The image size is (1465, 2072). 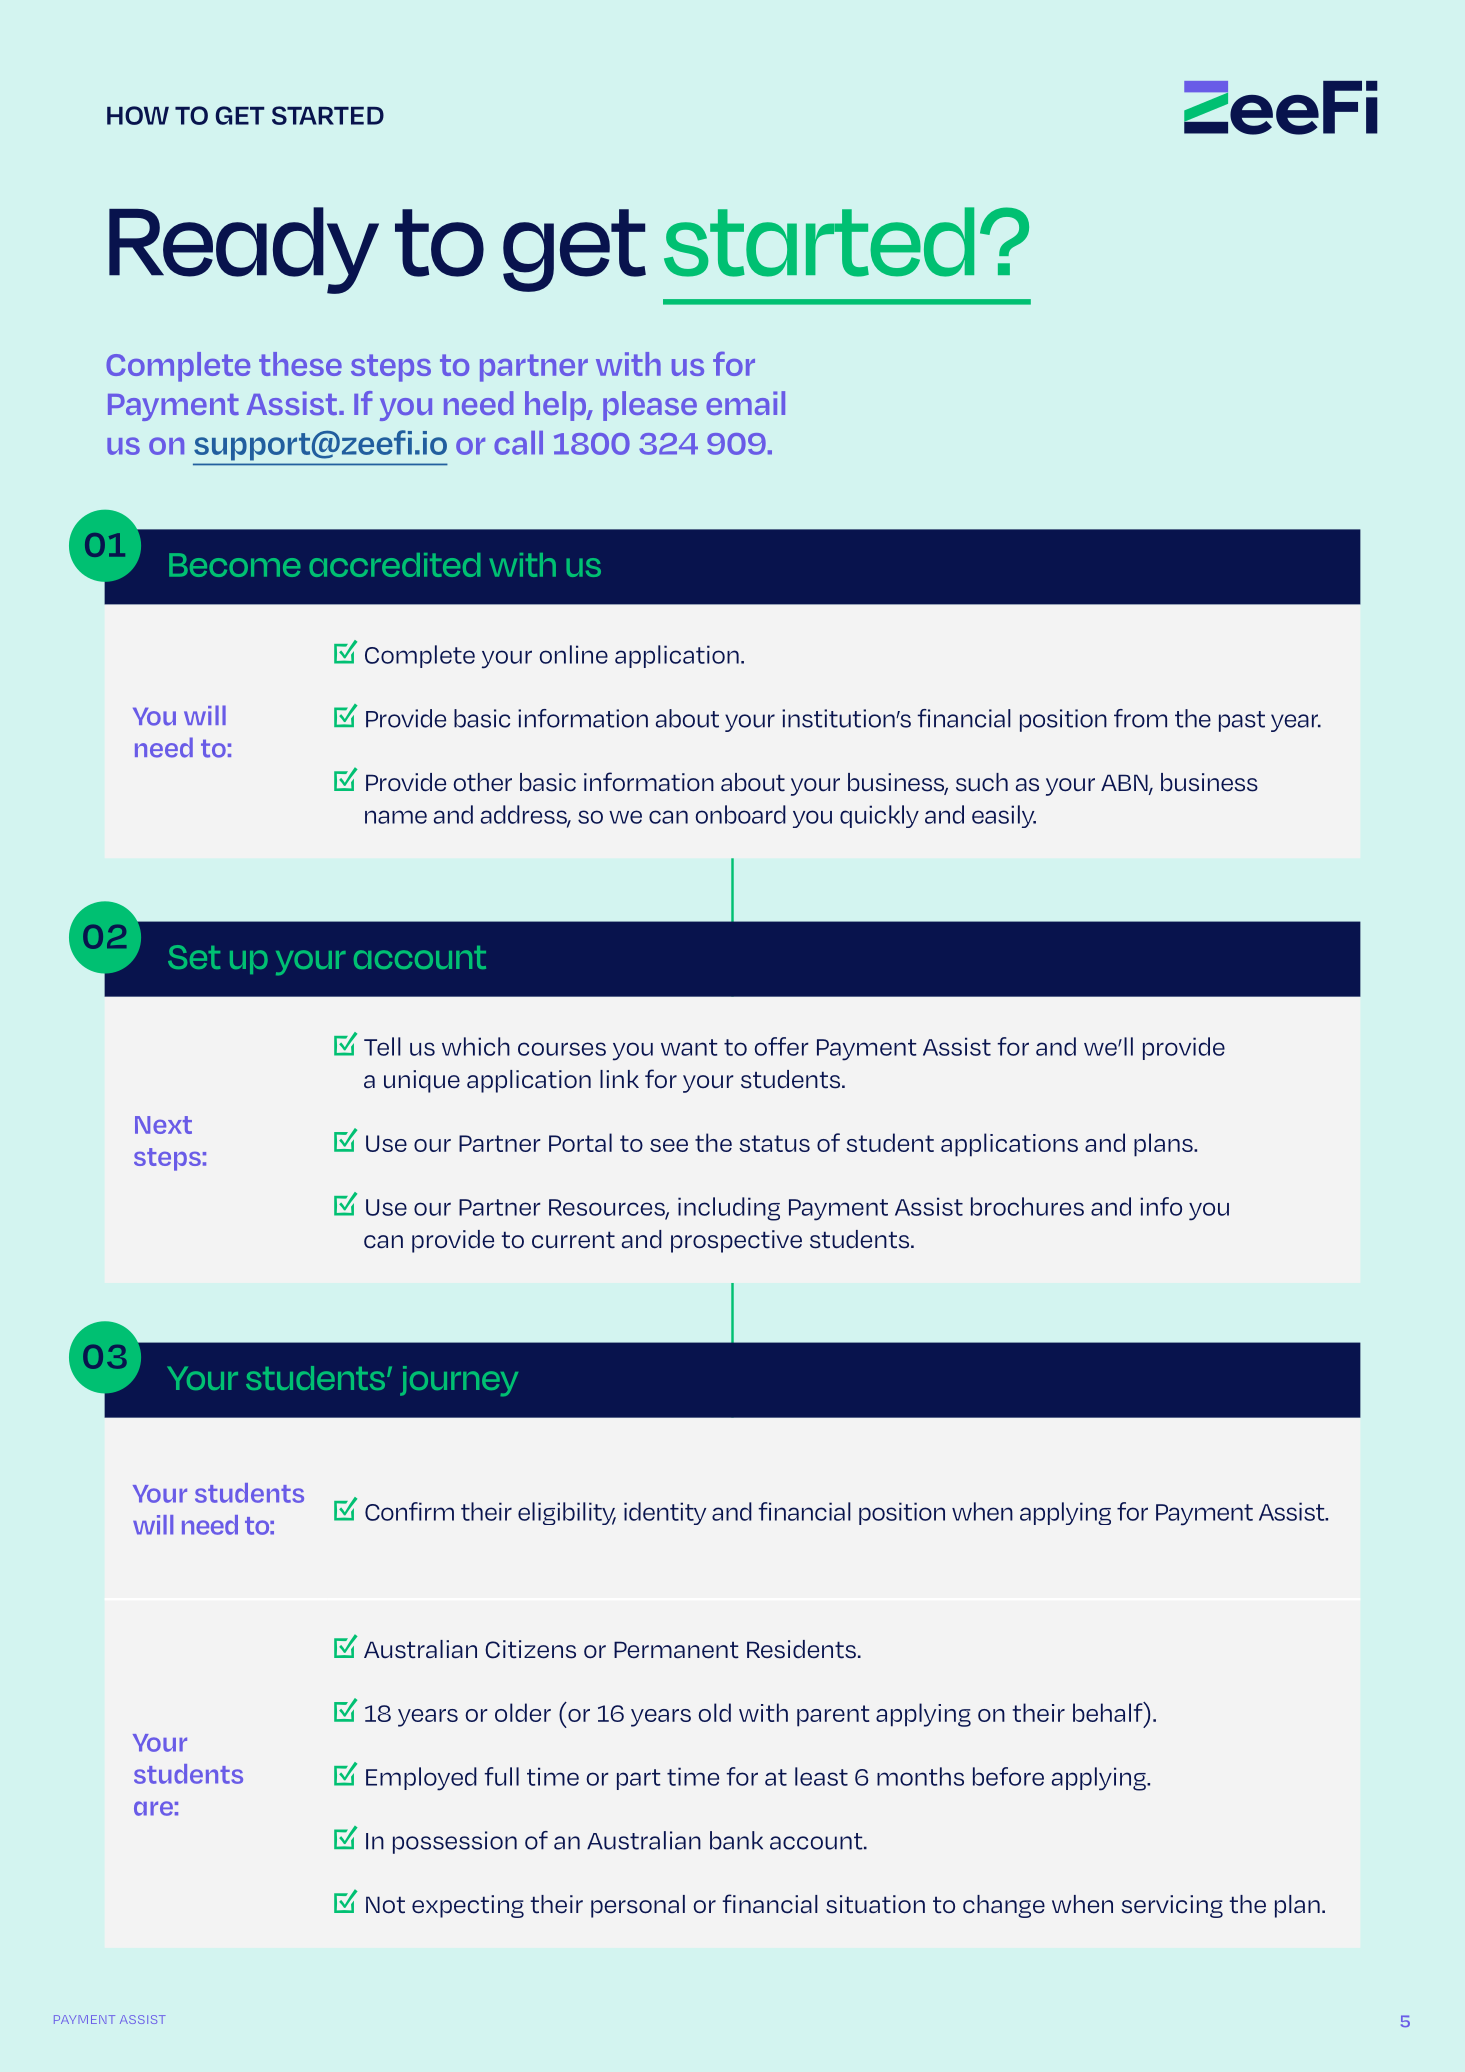 What do you see at coordinates (459, 1381) in the image?
I see `journey` at bounding box center [459, 1381].
